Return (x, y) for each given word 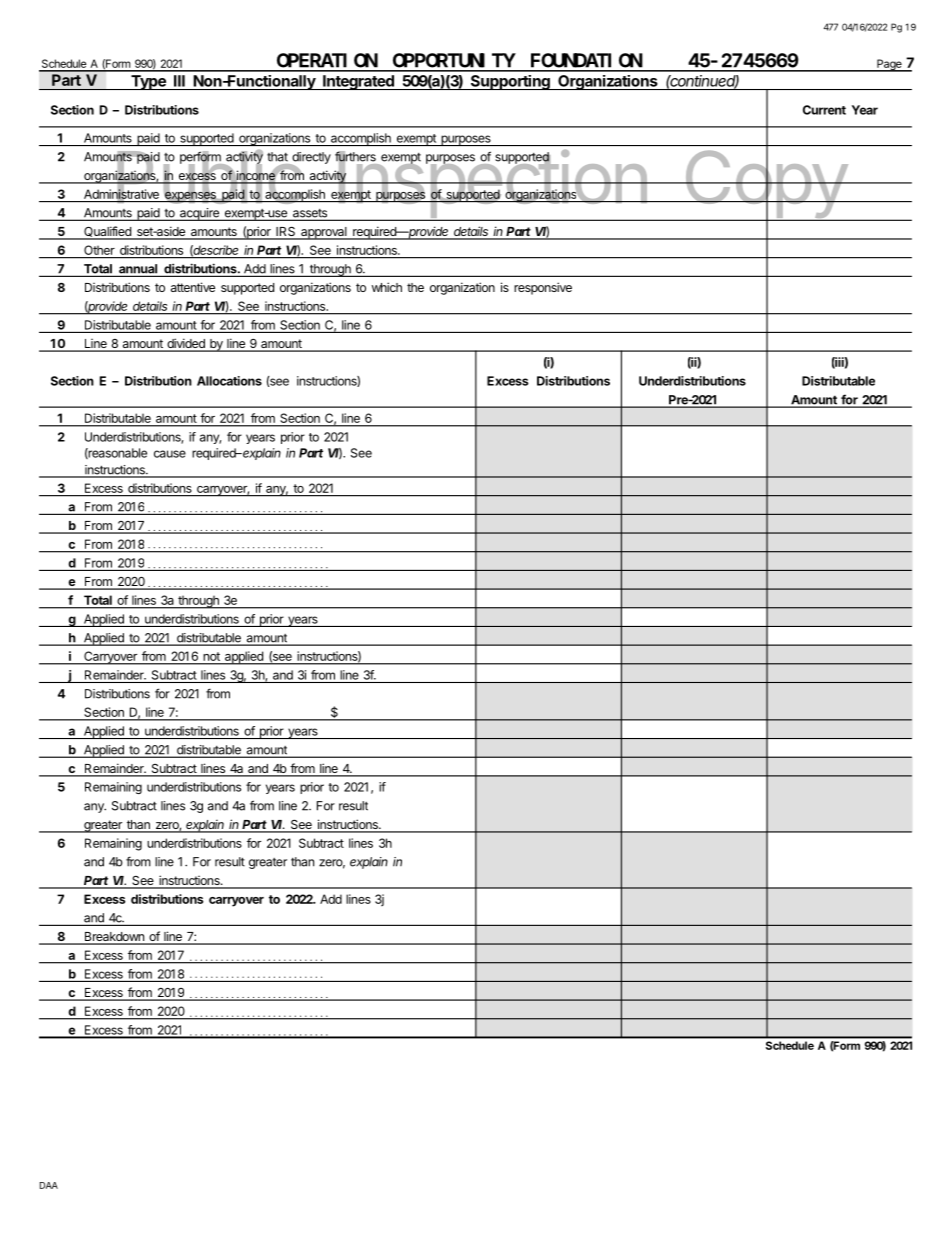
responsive (543, 288)
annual (138, 270)
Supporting (510, 82)
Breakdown (114, 938)
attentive (193, 287)
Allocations (229, 381)
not (212, 656)
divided (186, 344)
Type (148, 82)
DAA (49, 1185)
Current (824, 110)
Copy (765, 184)
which (387, 287)
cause (170, 454)
